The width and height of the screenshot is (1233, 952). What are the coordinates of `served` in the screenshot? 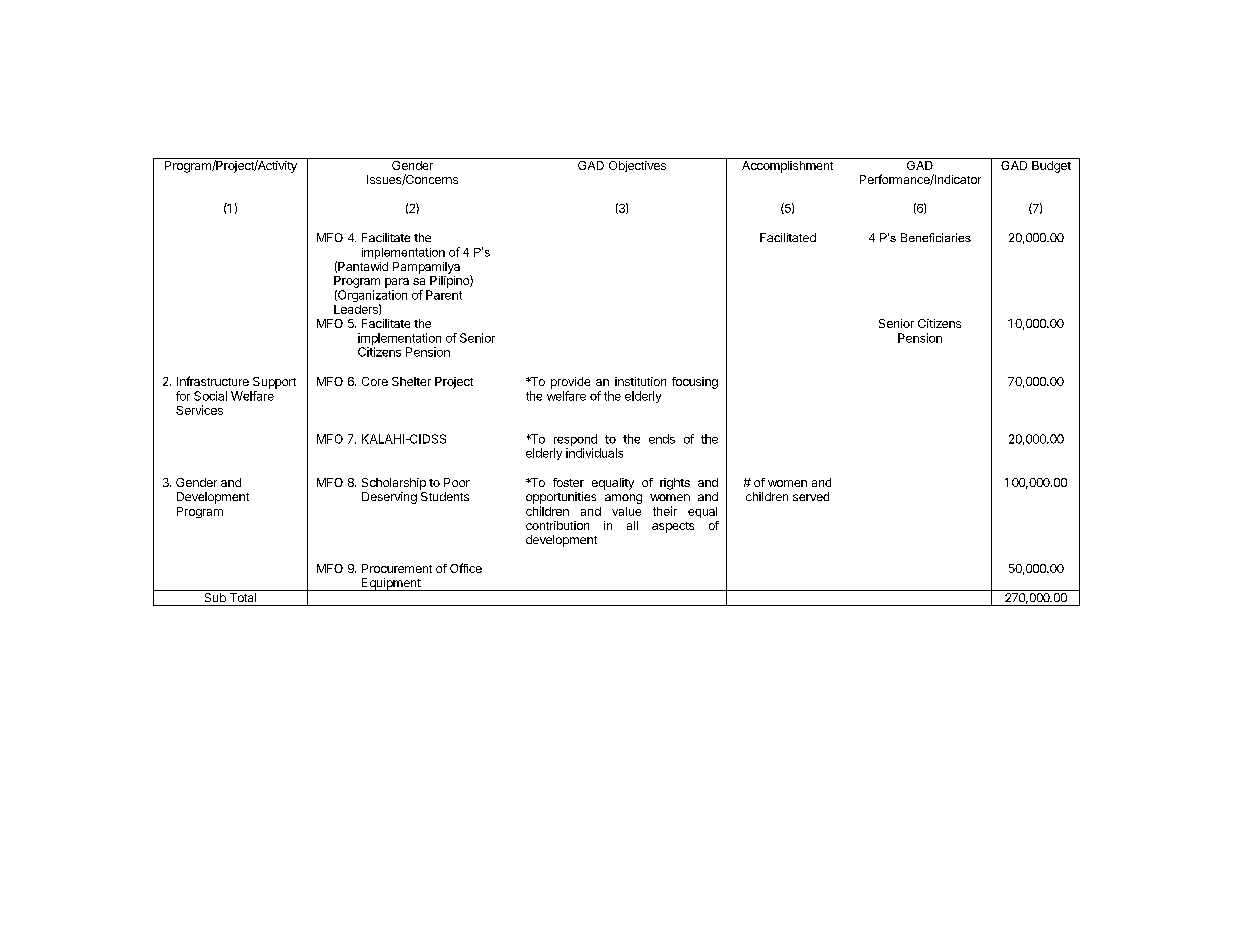 It's located at (811, 496).
